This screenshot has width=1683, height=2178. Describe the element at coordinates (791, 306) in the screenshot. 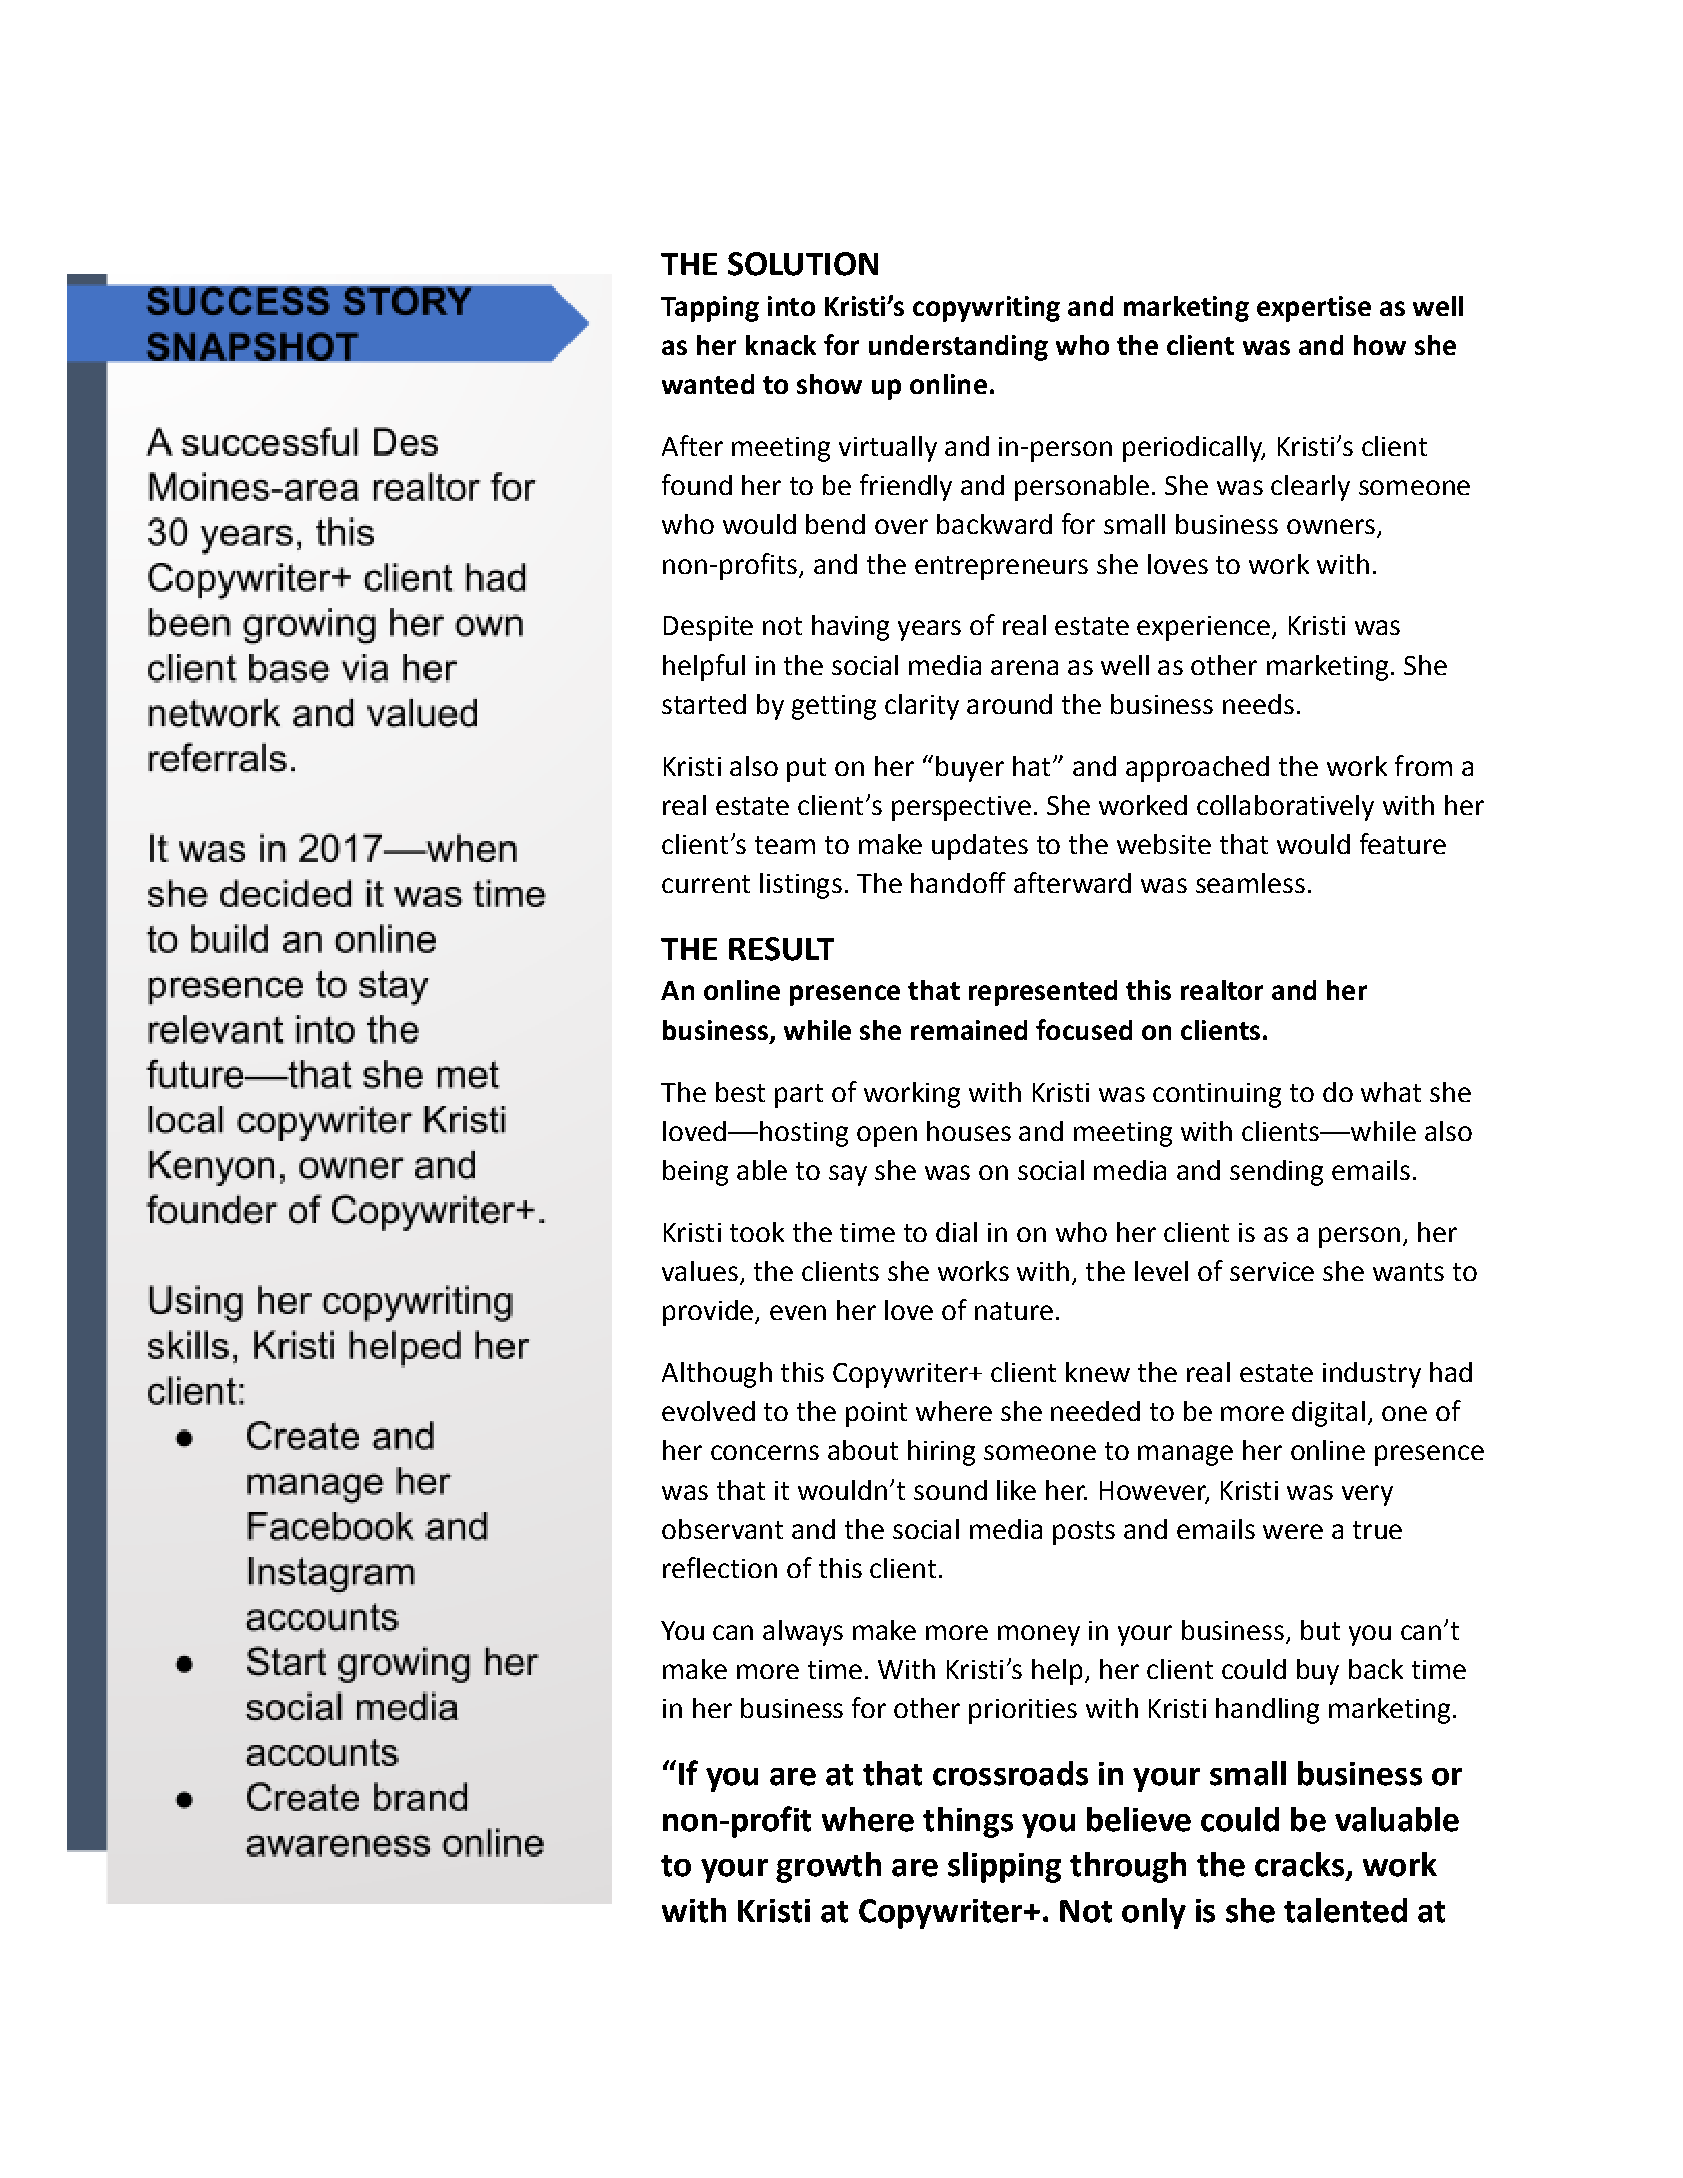

I see `into` at that location.
